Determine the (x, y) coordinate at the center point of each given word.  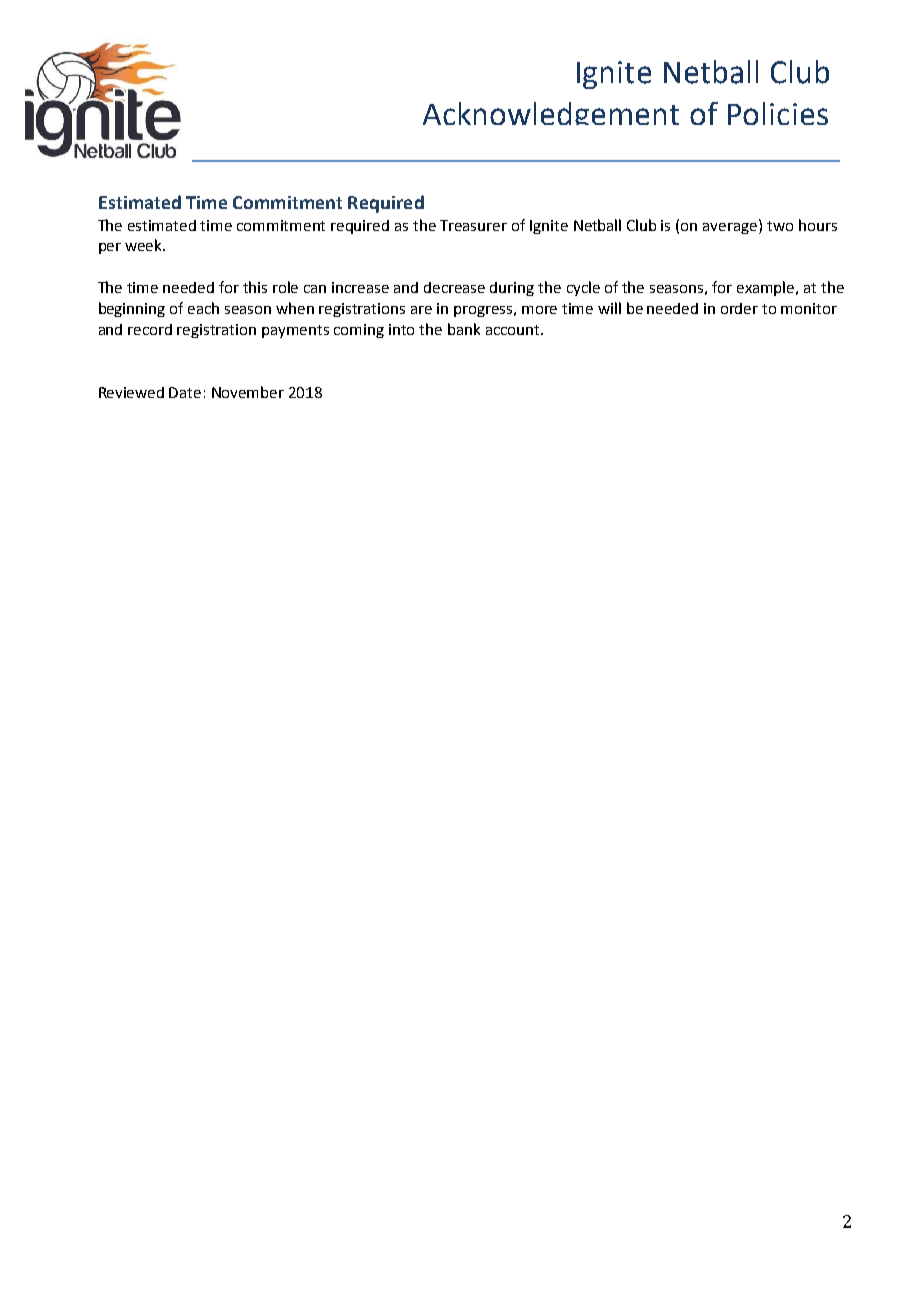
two (780, 226)
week (144, 245)
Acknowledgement (551, 113)
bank (464, 329)
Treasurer (473, 225)
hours (818, 225)
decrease (454, 287)
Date (185, 392)
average (731, 227)
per (110, 248)
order (739, 308)
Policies (778, 113)
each (203, 308)
